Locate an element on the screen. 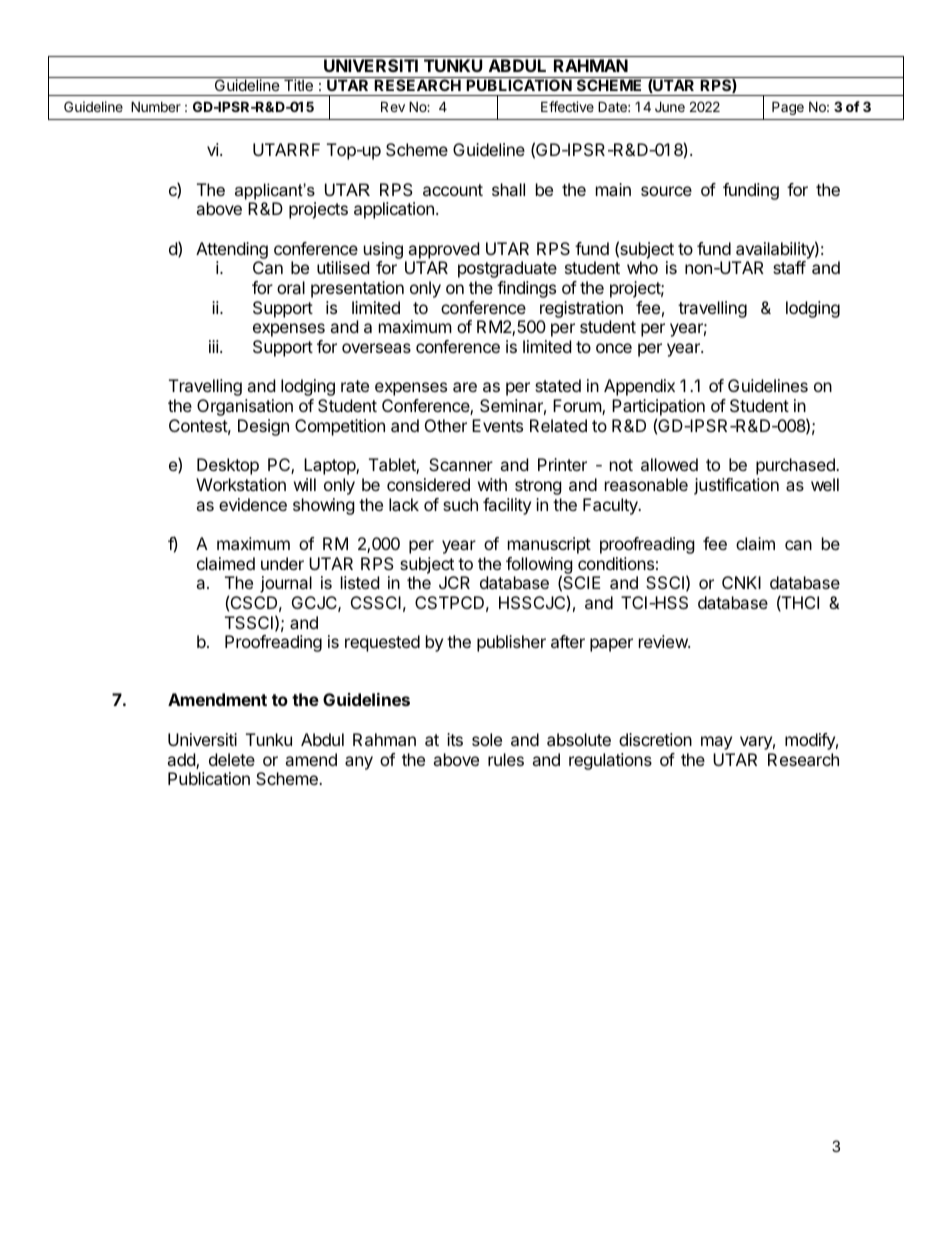 Image resolution: width=952 pixels, height=1233 pixels. Effective is located at coordinates (567, 106).
